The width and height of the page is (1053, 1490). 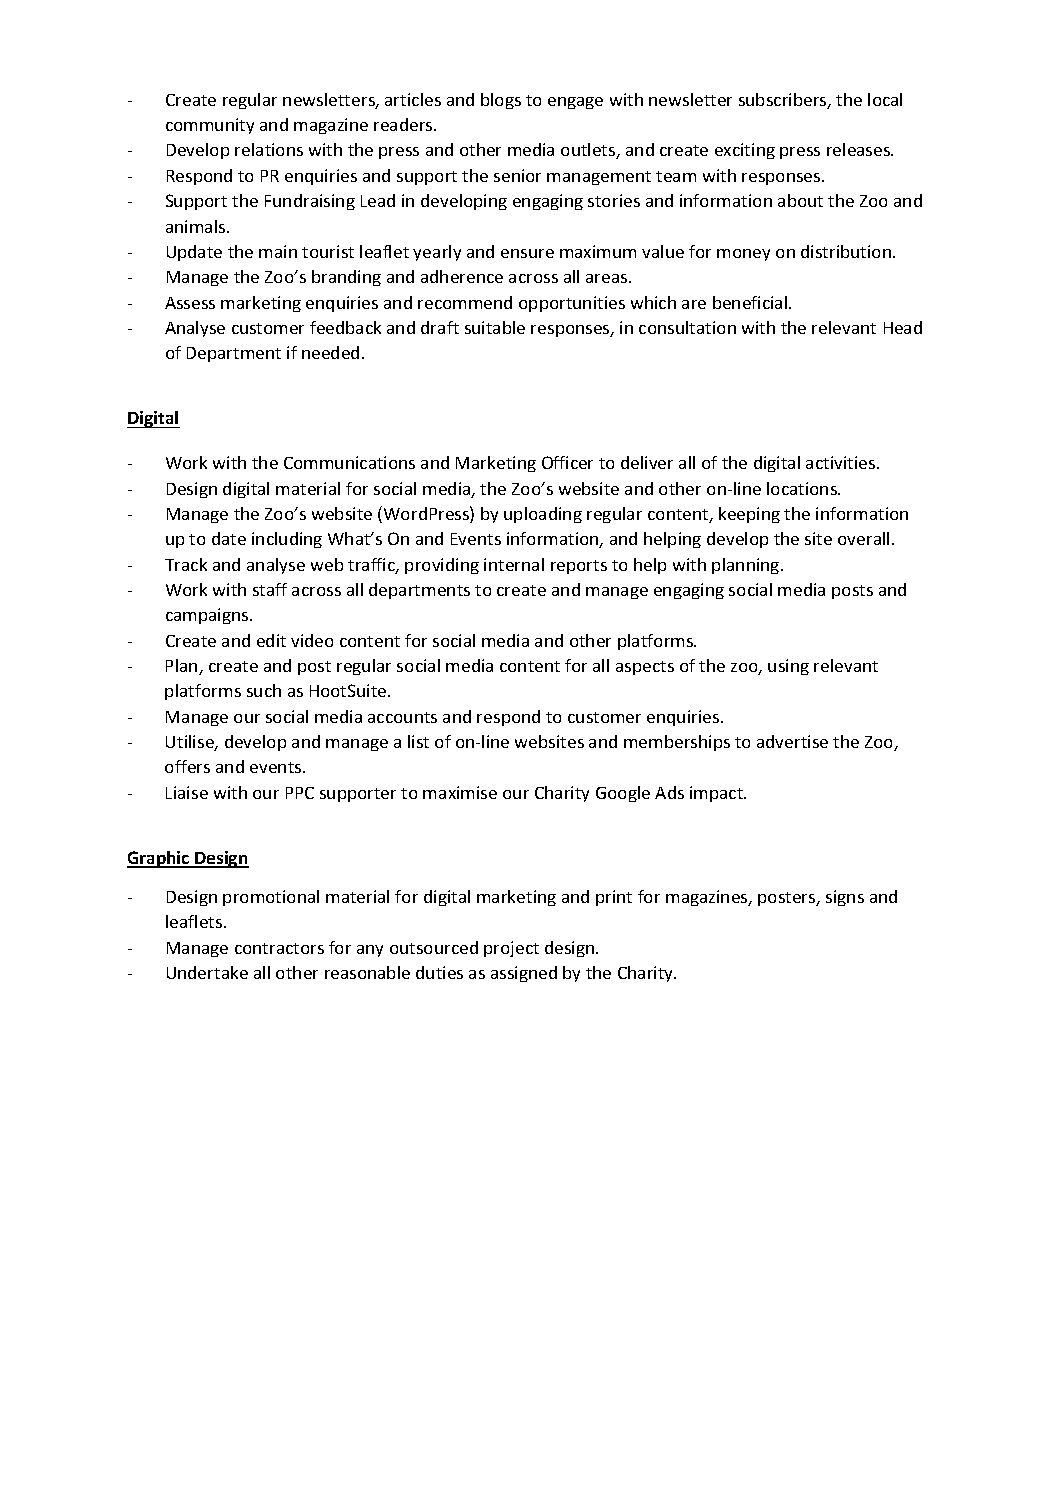 I want to click on overall, so click(x=863, y=538).
